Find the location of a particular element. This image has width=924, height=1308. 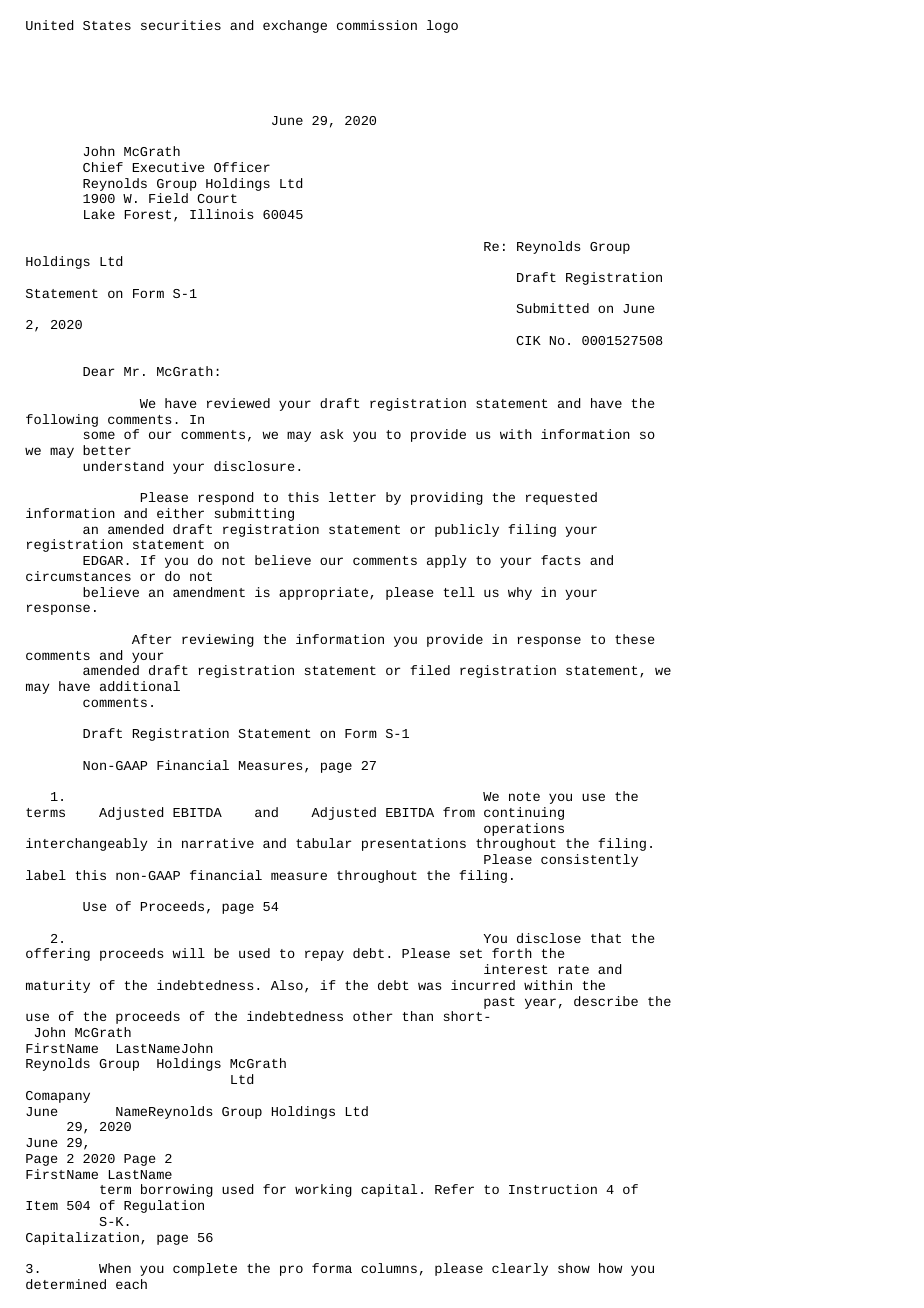

working is located at coordinates (323, 1190).
